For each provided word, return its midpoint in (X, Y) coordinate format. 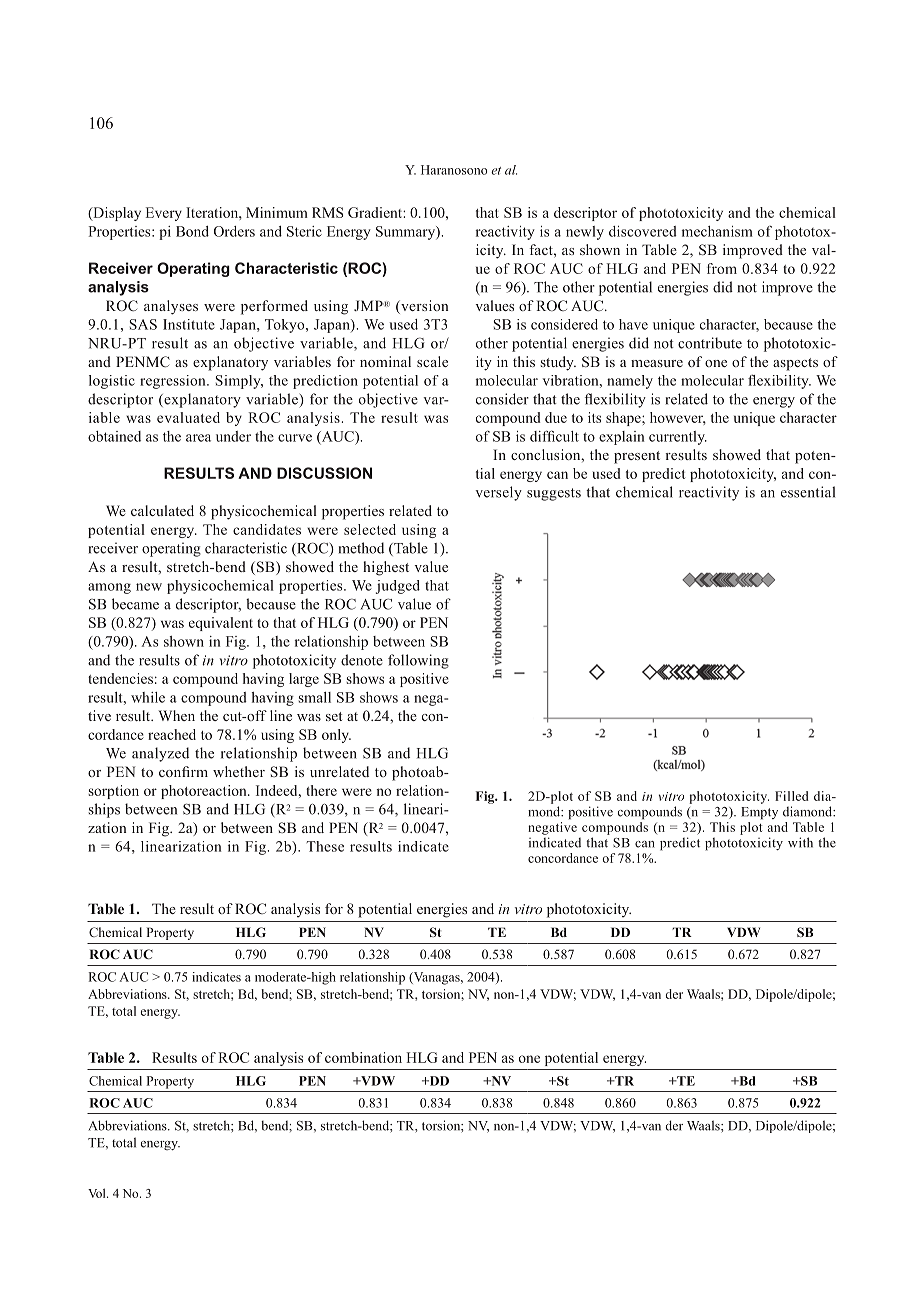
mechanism (717, 231)
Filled (792, 796)
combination (363, 1057)
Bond (192, 231)
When (176, 715)
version (423, 307)
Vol (98, 1193)
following (418, 661)
